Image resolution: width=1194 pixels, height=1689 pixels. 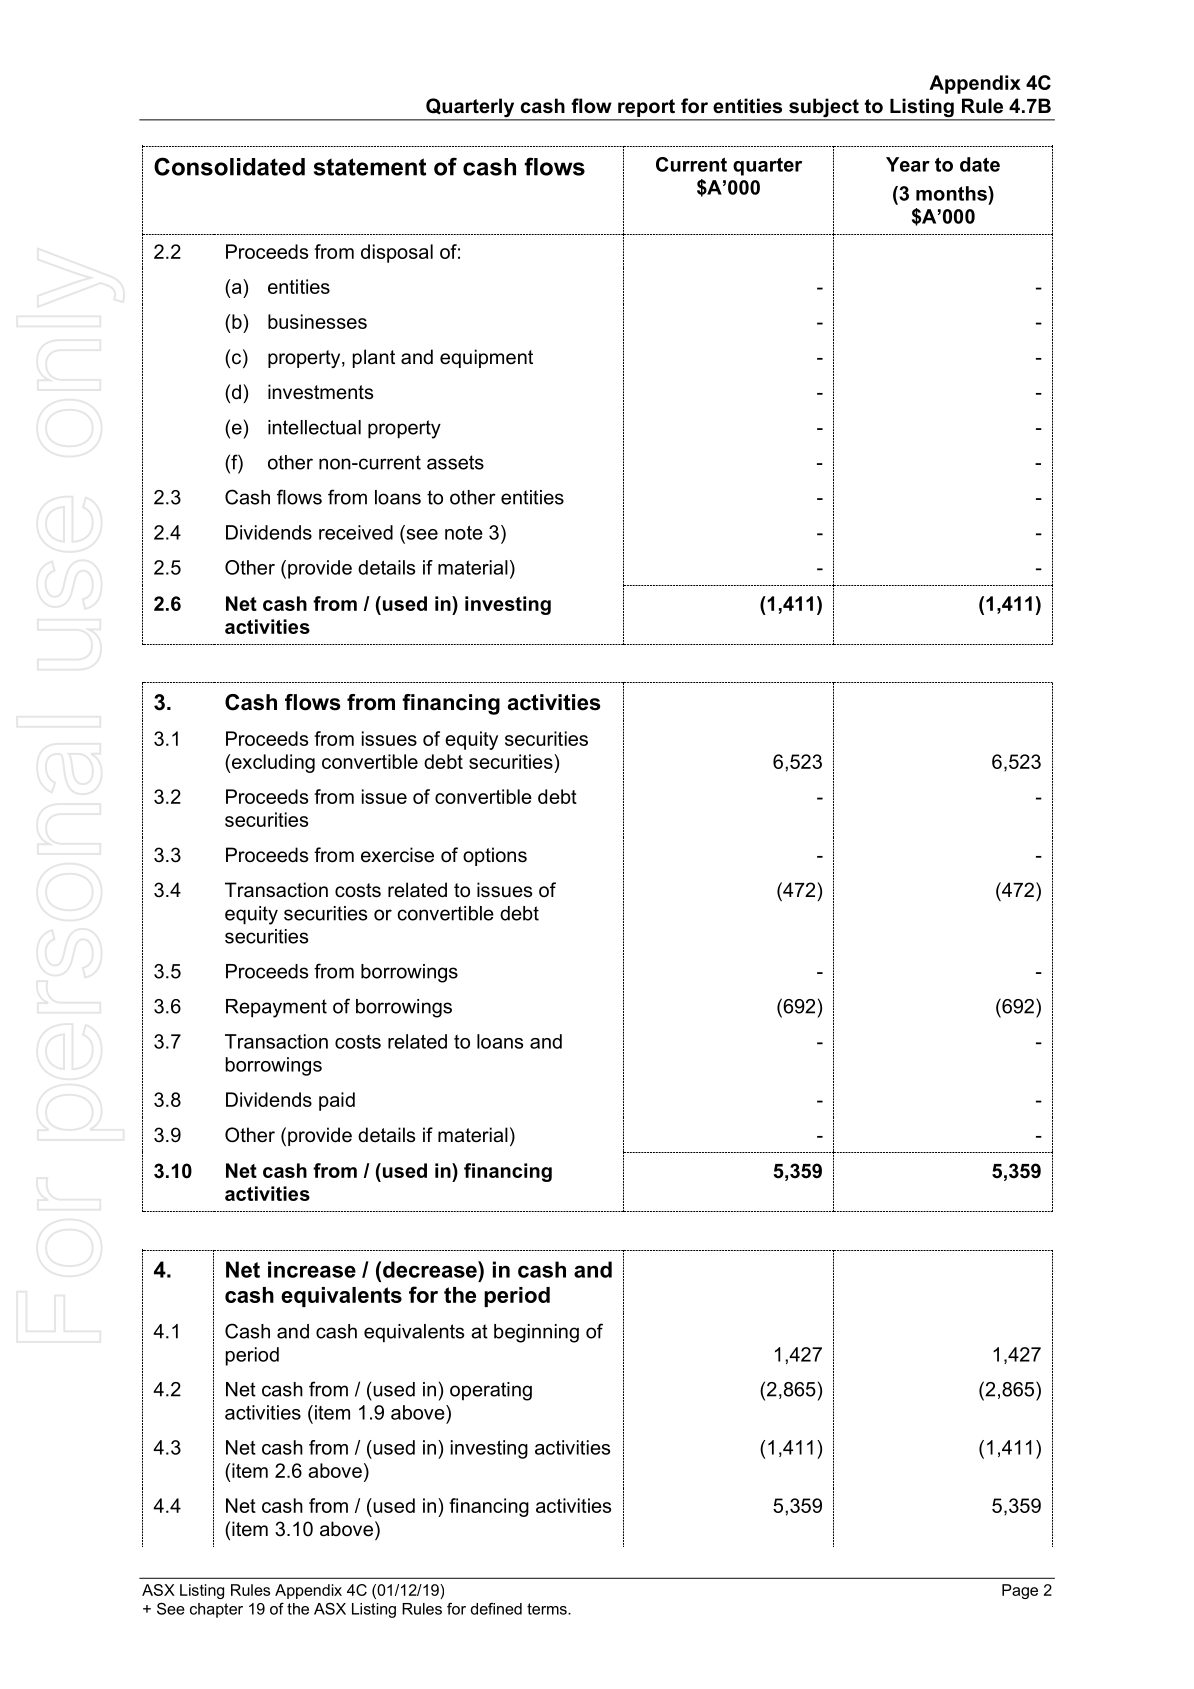 I want to click on report, so click(x=646, y=108).
